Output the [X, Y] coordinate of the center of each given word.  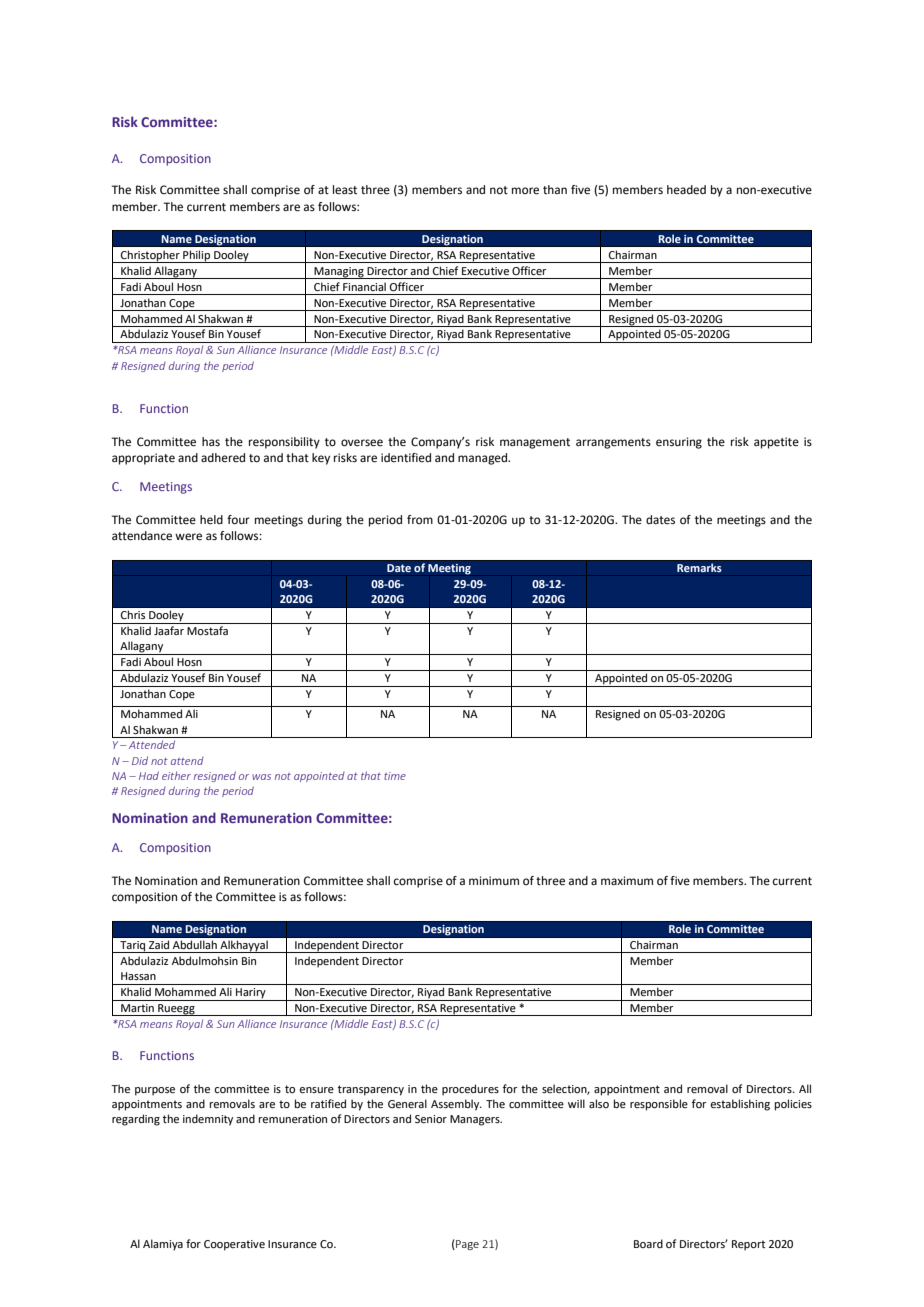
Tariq [133, 947]
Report [748, 1245]
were [188, 537]
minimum [494, 880]
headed [686, 190]
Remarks [699, 568]
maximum [627, 880]
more [525, 191]
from [420, 519]
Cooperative [234, 1245]
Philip [197, 256]
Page [466, 1244]
